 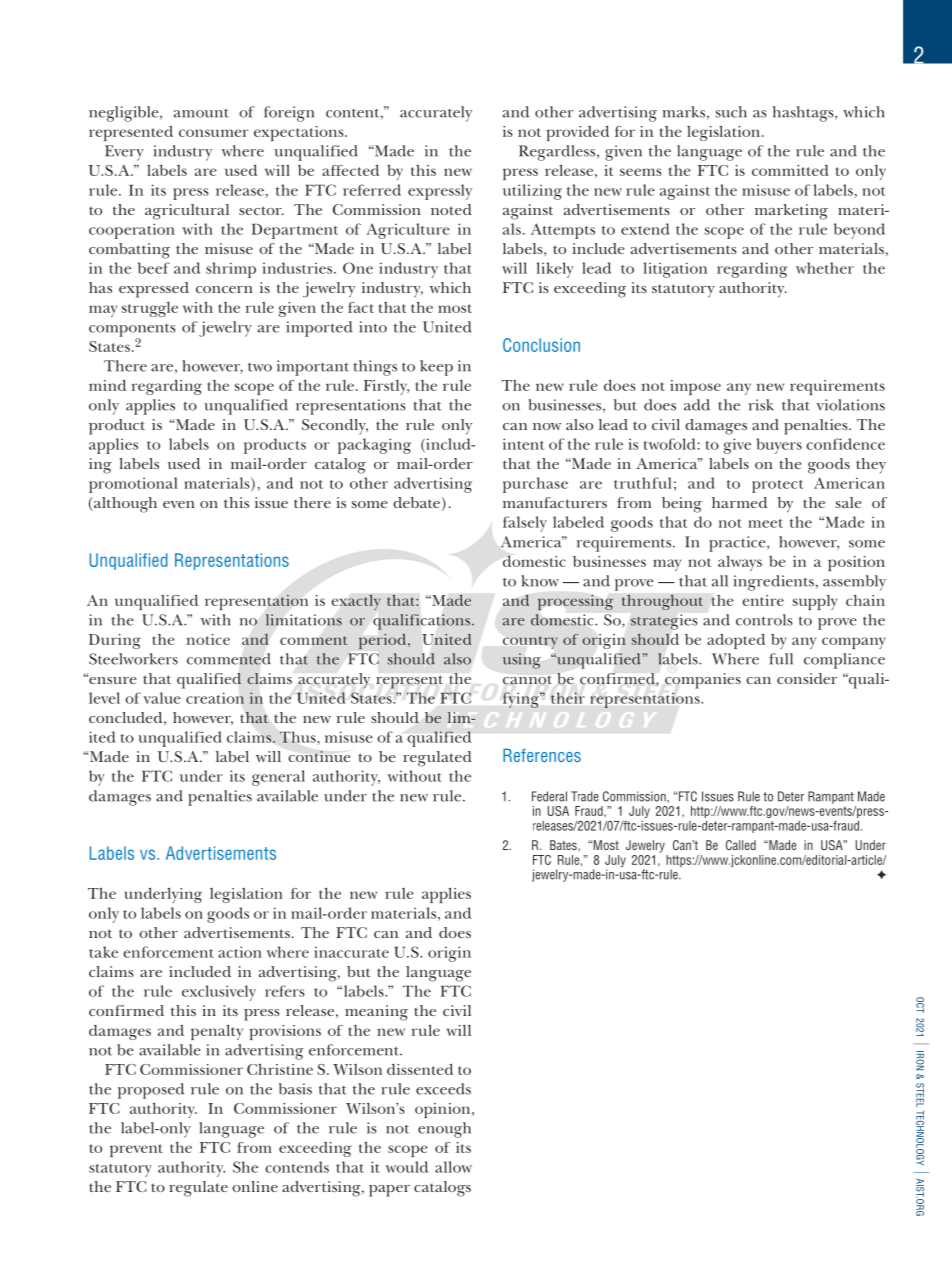 I want to click on notice, so click(x=208, y=639).
